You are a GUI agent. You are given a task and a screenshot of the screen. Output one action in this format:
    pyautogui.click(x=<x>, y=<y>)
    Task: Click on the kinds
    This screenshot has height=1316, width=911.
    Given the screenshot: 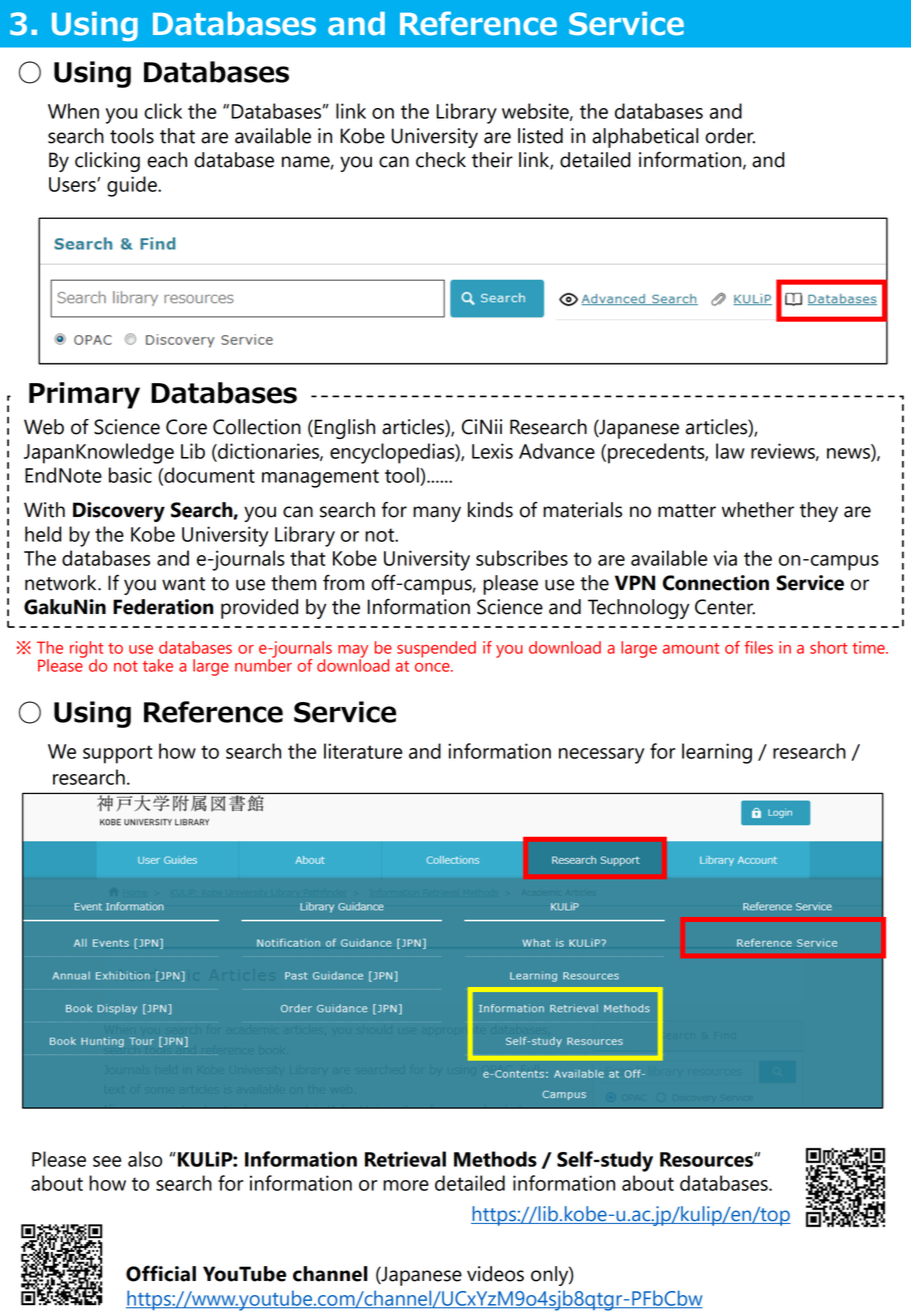 What is the action you would take?
    pyautogui.click(x=490, y=510)
